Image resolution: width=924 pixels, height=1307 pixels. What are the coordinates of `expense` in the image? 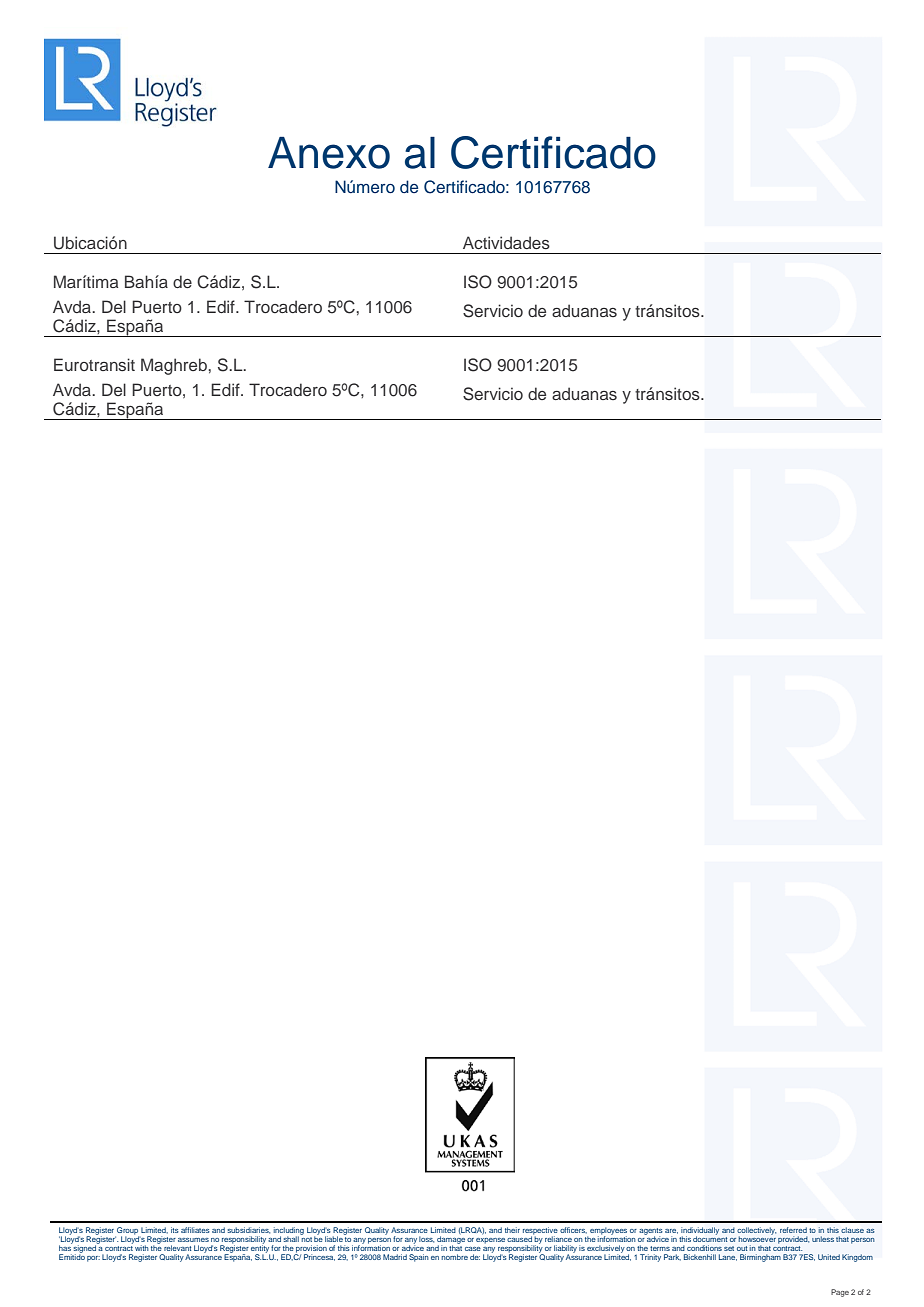 It's located at (490, 1241).
